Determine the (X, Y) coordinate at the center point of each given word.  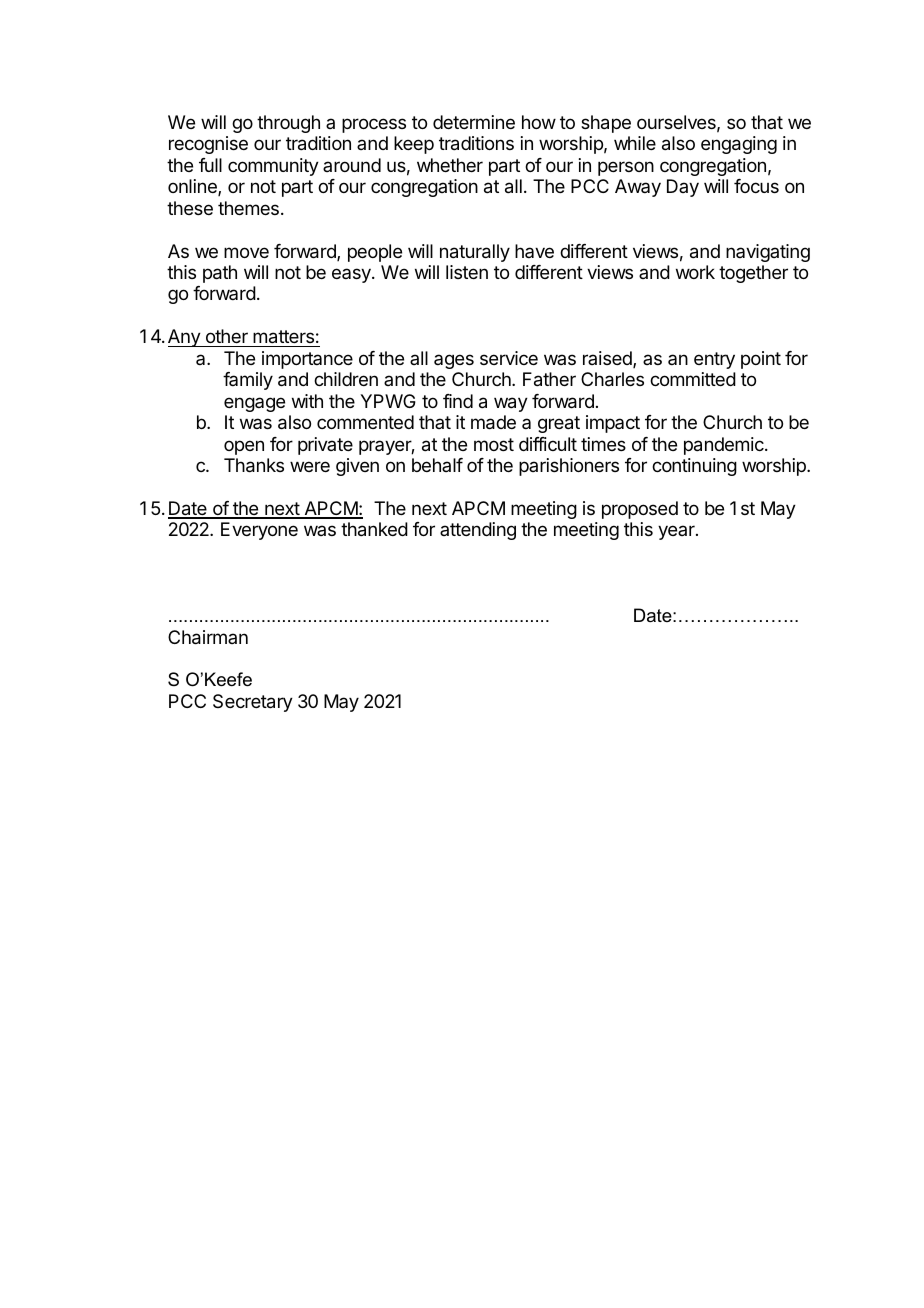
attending (478, 531)
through (288, 124)
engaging (739, 145)
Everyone (259, 531)
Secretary (253, 703)
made (493, 422)
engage (254, 404)
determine (474, 122)
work (695, 272)
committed (693, 379)
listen (467, 272)
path (220, 274)
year (677, 532)
